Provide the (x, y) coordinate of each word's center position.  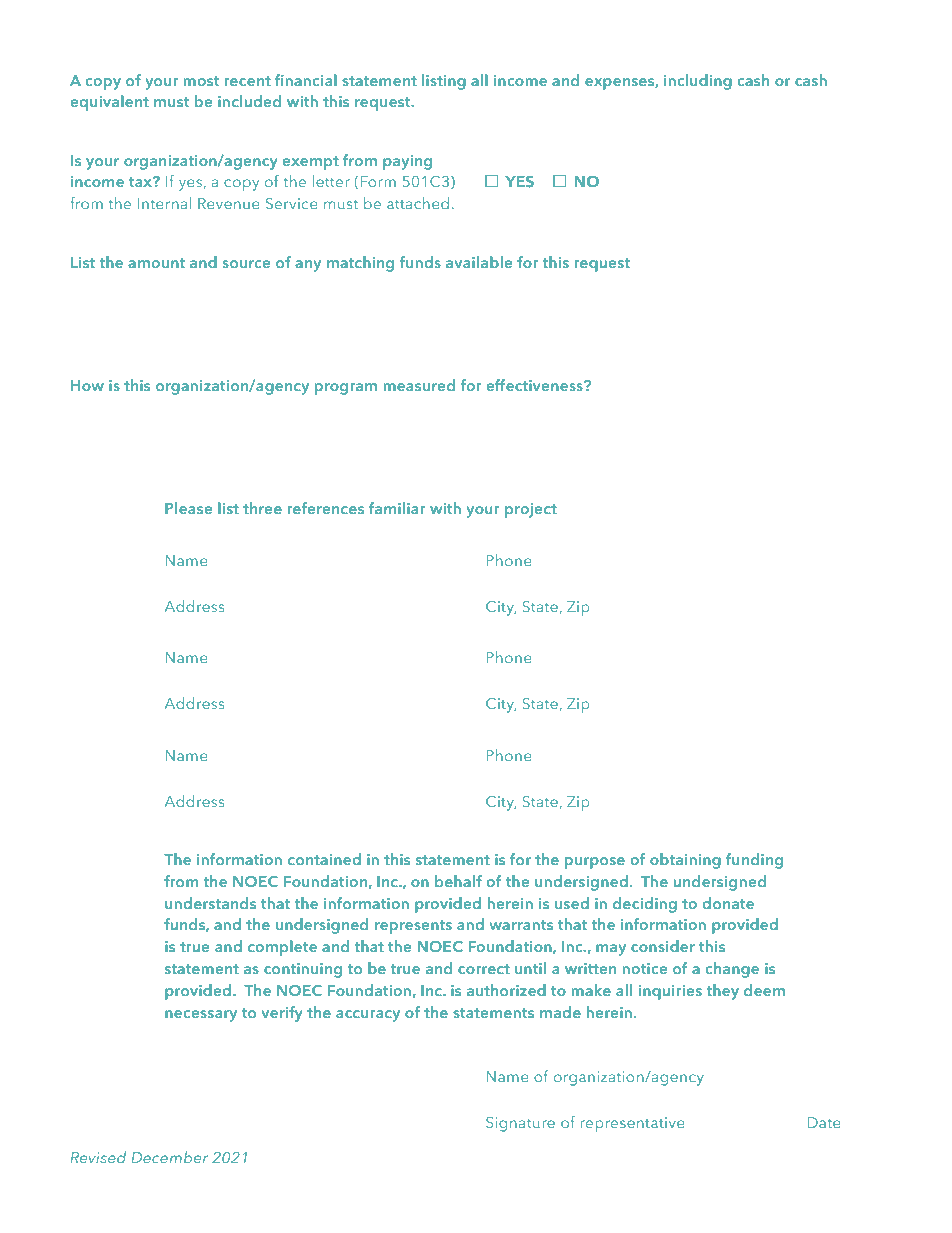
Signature (520, 1124)
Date (824, 1122)
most (201, 81)
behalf (458, 881)
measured (419, 385)
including (698, 82)
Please (188, 508)
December (169, 1157)
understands (210, 903)
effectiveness (535, 385)
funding (754, 861)
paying (407, 162)
